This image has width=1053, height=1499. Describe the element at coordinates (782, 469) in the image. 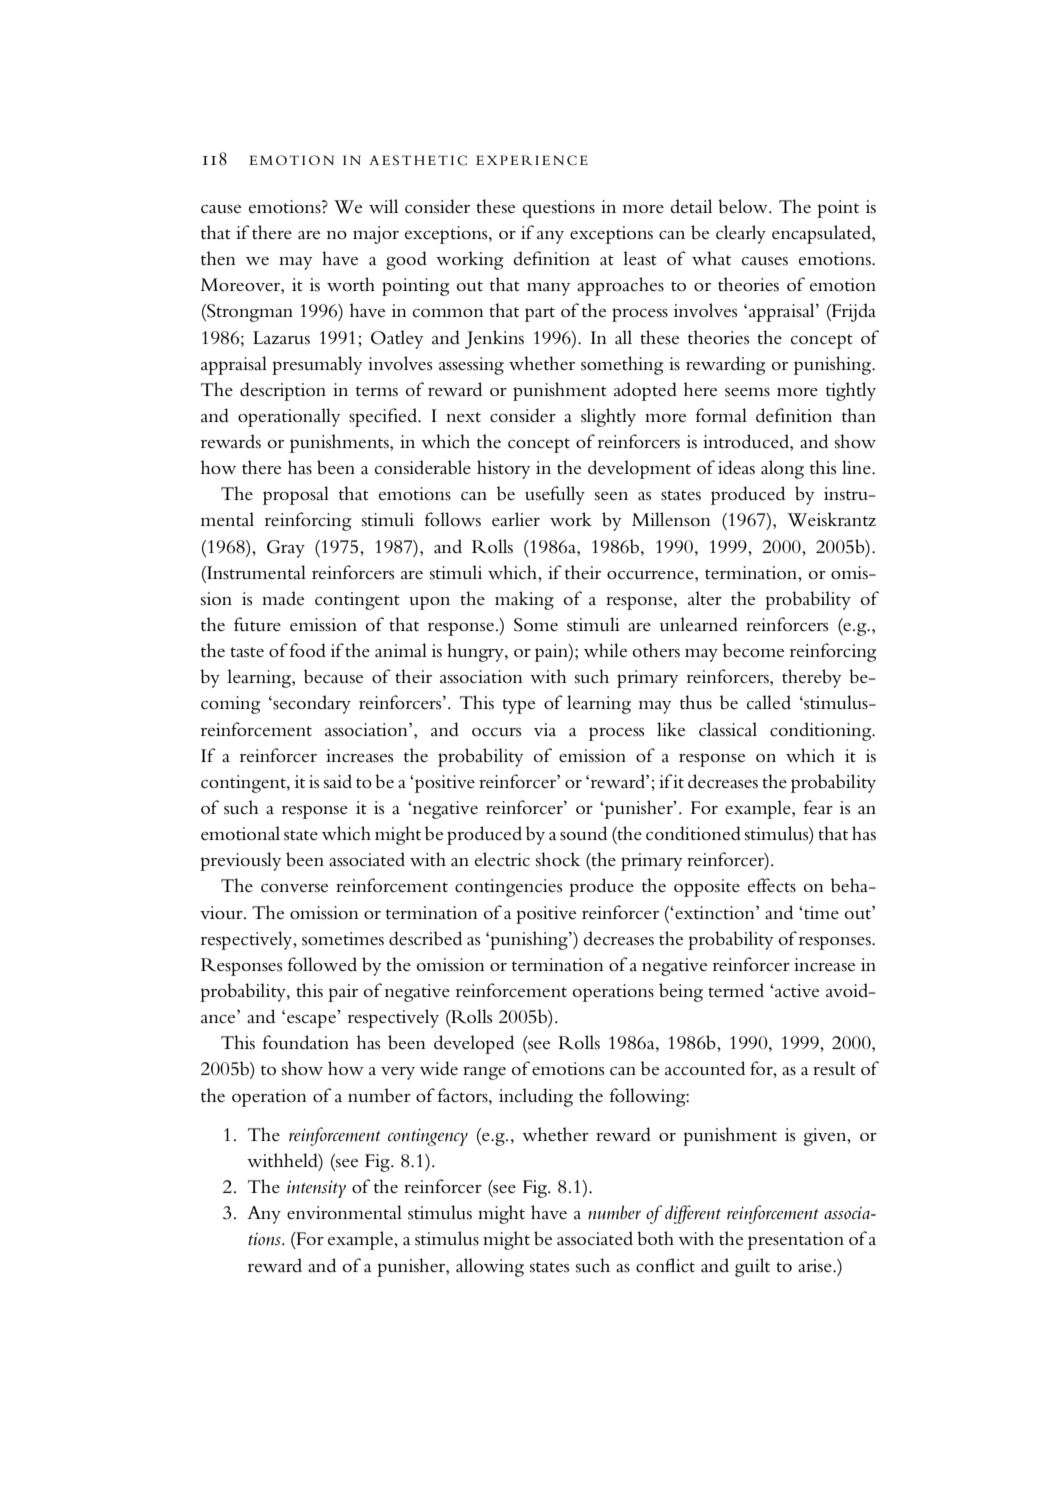

I see `along` at that location.
